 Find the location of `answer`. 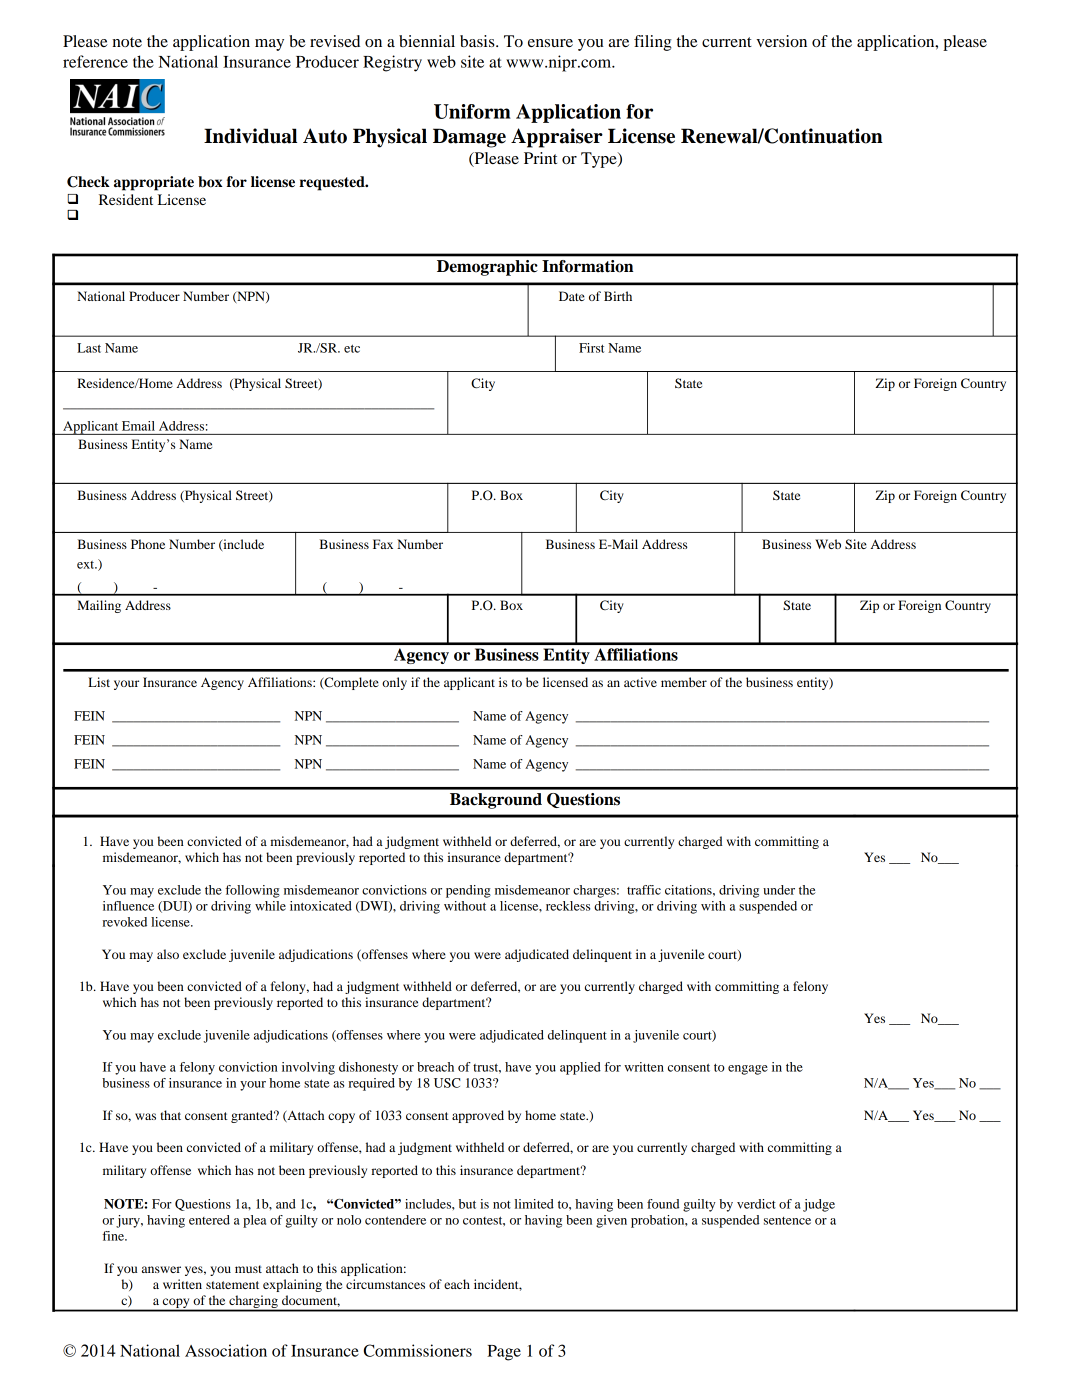

answer is located at coordinates (161, 1269).
